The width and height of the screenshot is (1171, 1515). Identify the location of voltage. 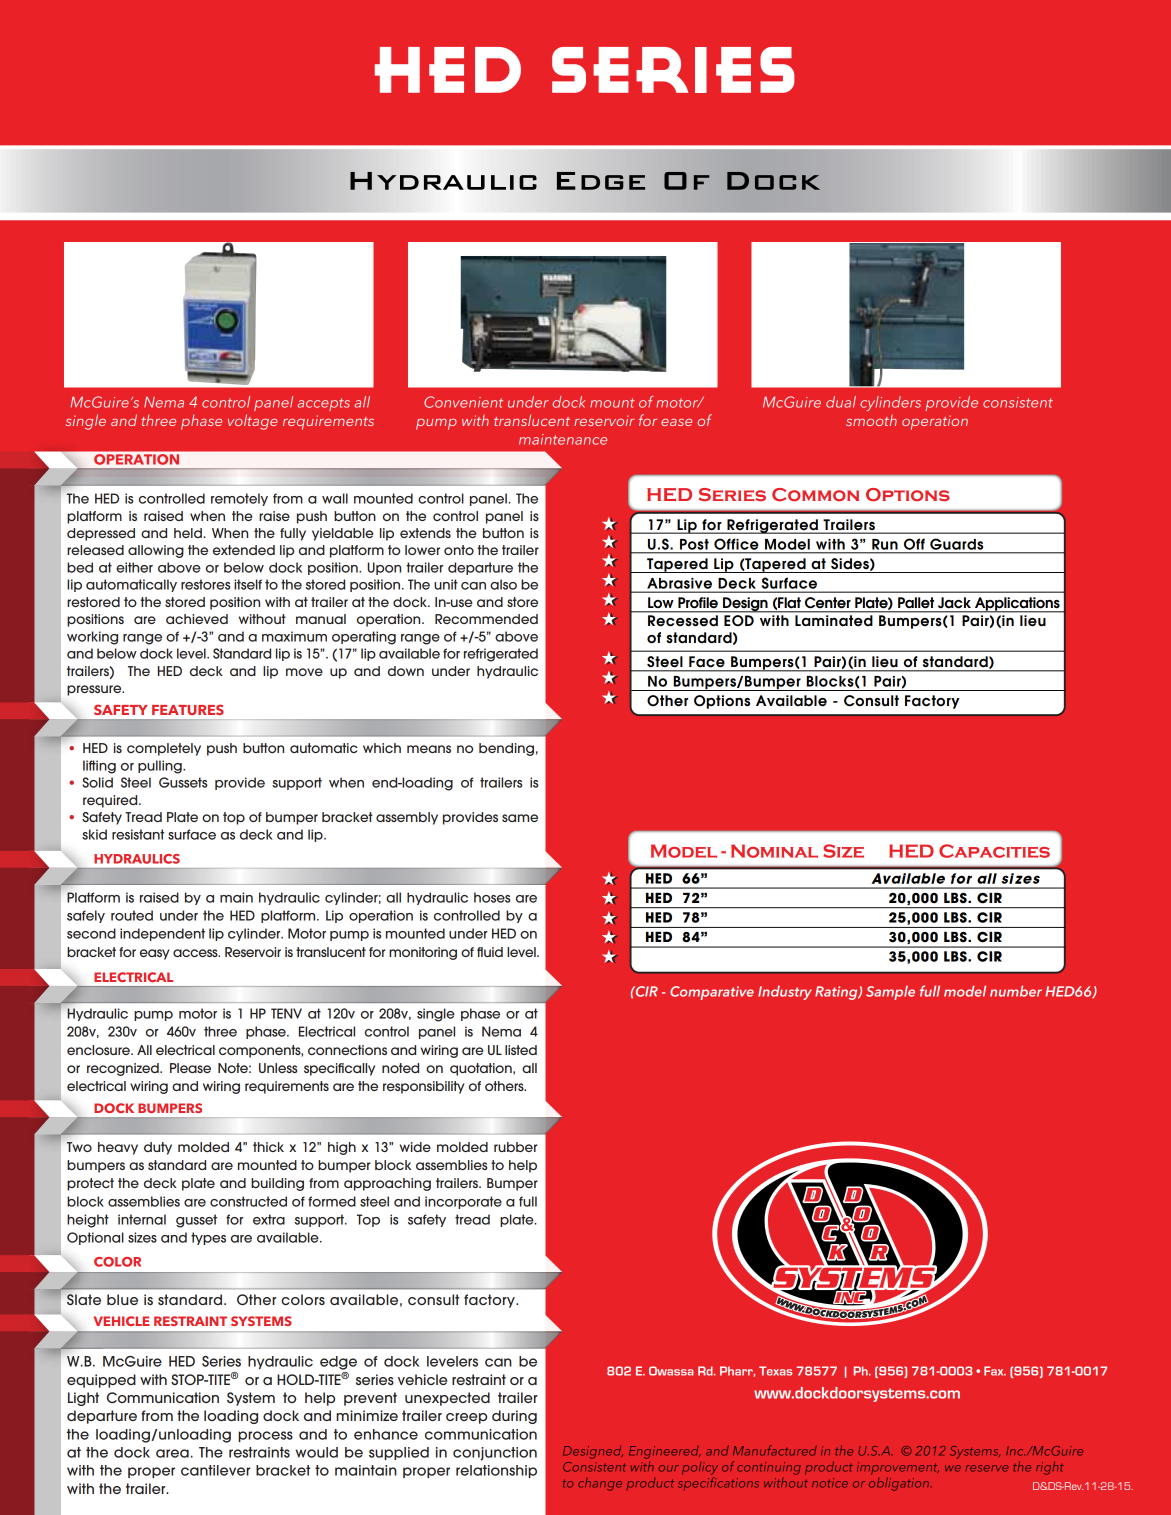
(253, 422).
